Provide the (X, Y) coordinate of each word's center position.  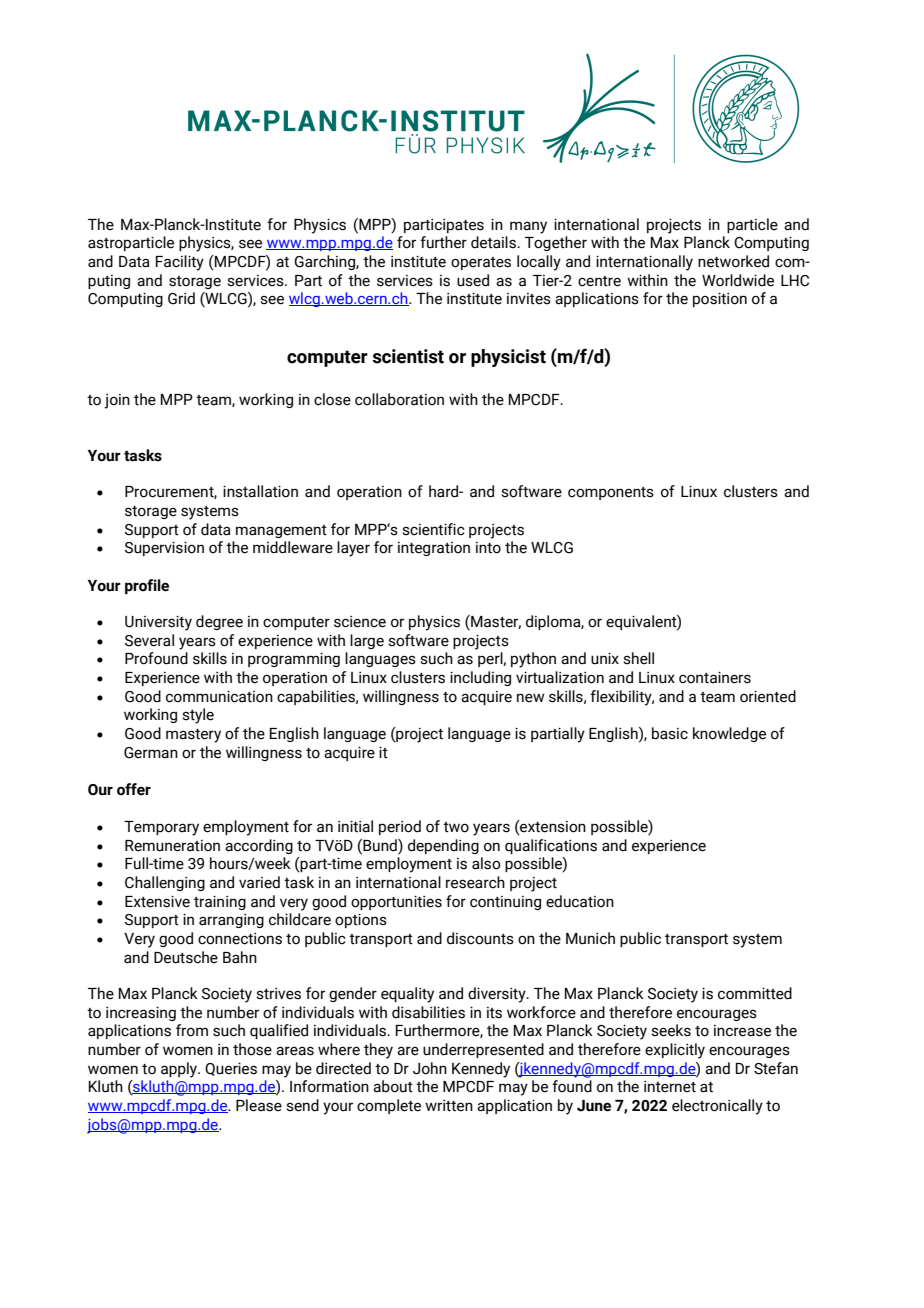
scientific (433, 529)
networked (733, 261)
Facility (180, 263)
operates (481, 263)
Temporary (161, 828)
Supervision (164, 548)
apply (180, 1070)
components (611, 493)
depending (443, 846)
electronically (717, 1107)
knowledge (729, 734)
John (430, 1068)
